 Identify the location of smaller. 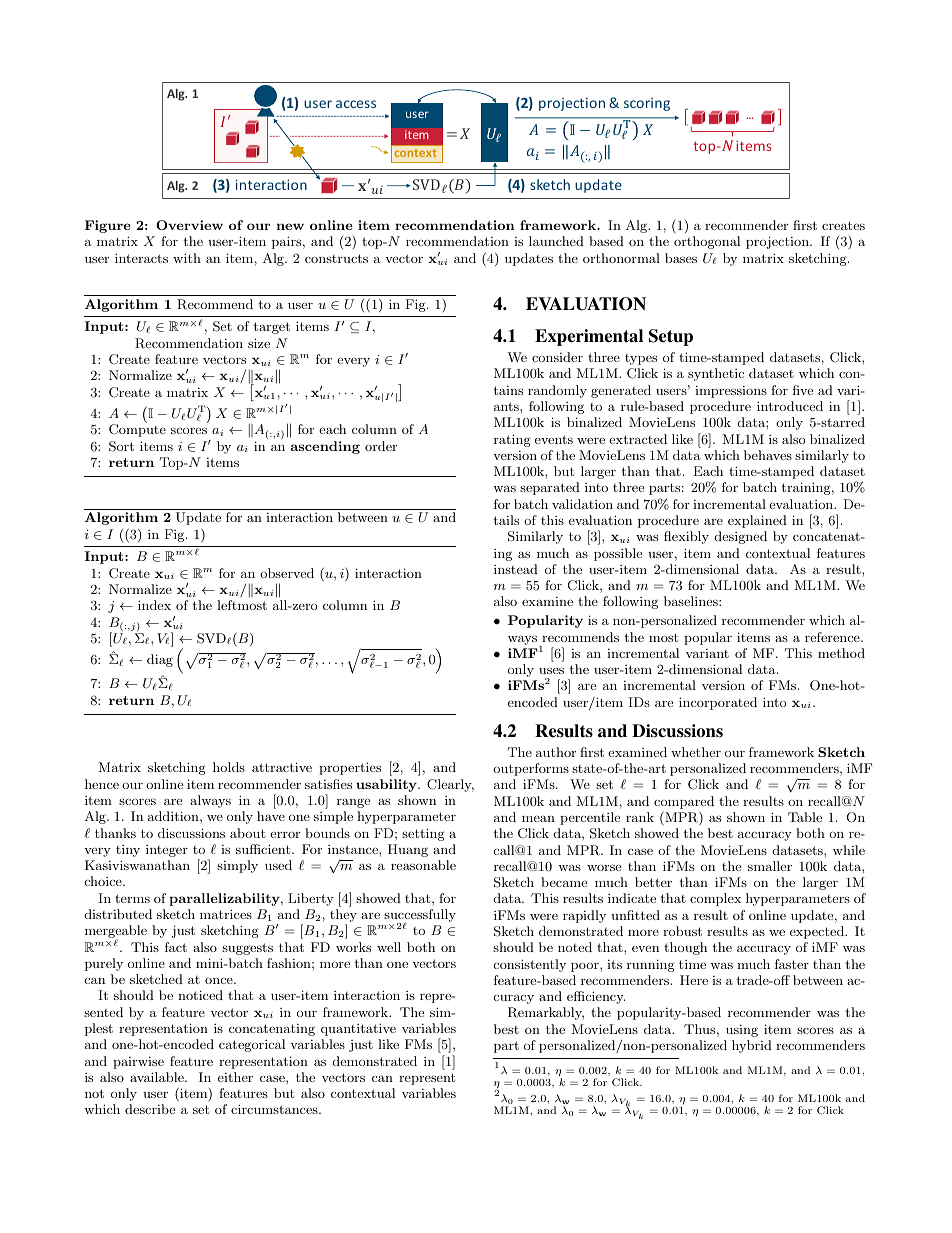
(770, 866).
